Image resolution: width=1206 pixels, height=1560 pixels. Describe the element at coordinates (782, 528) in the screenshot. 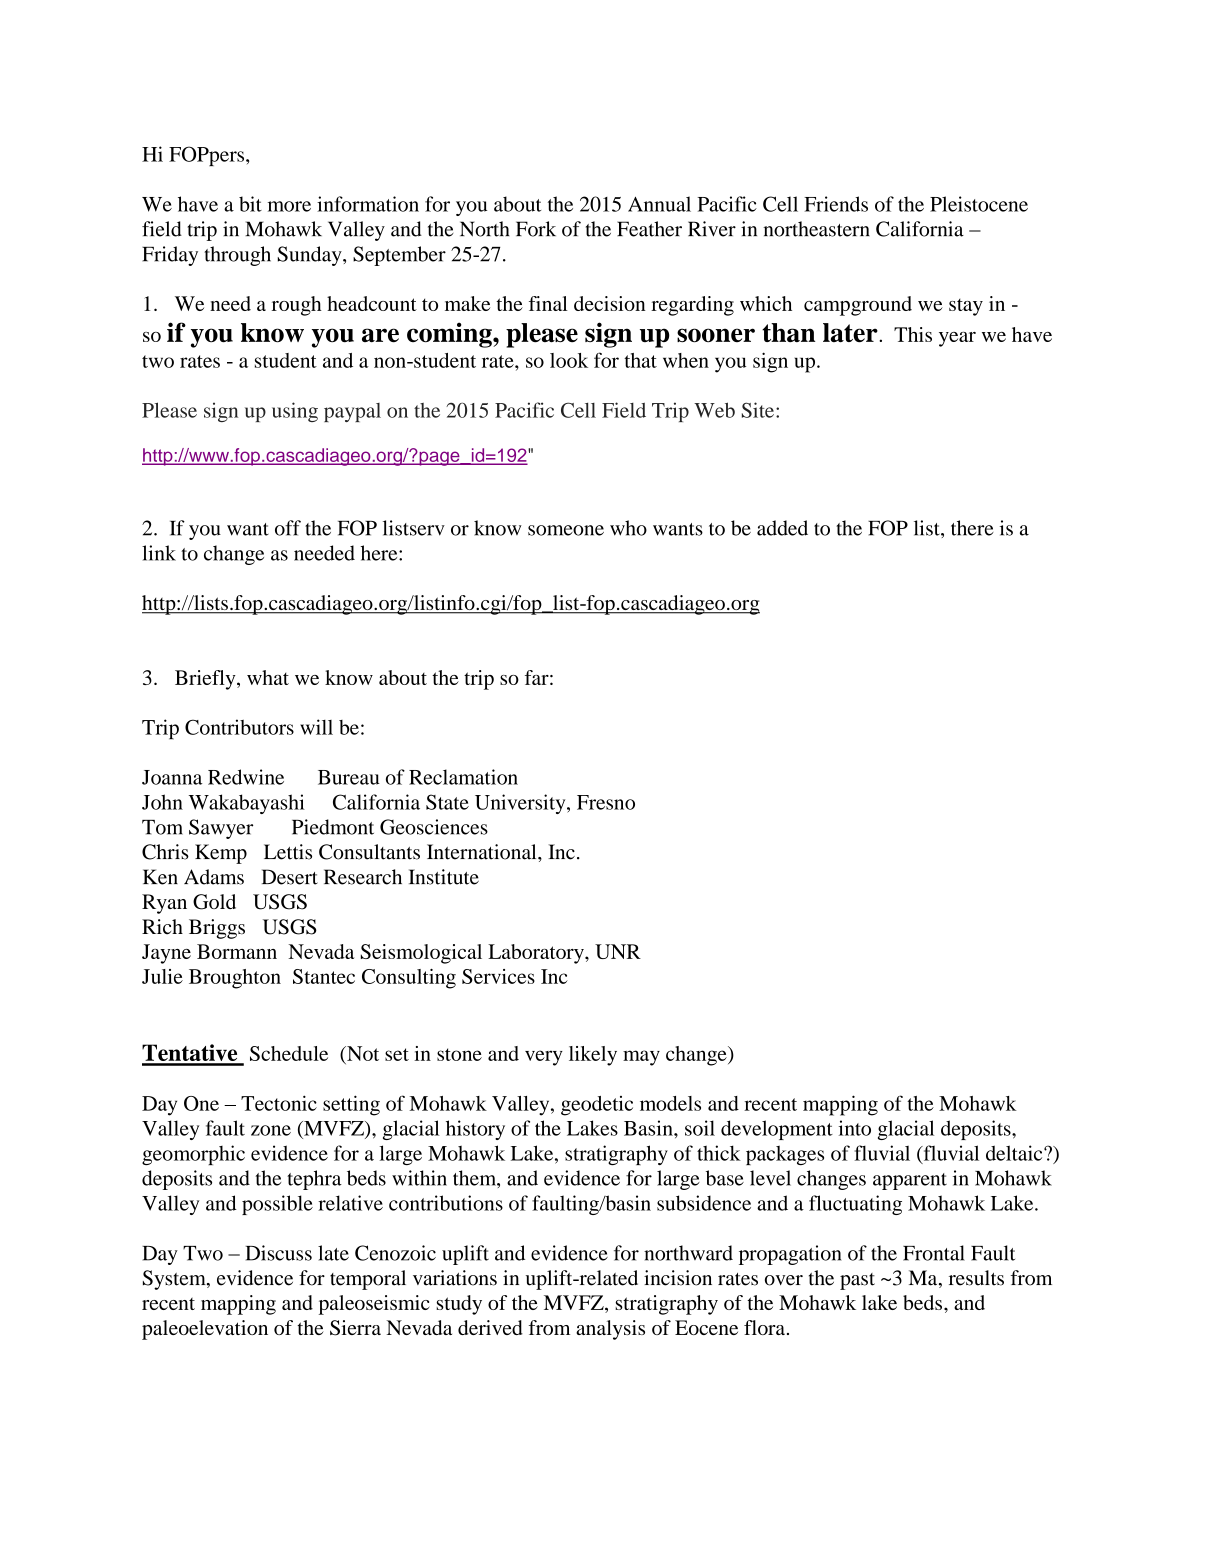

I see `added` at that location.
